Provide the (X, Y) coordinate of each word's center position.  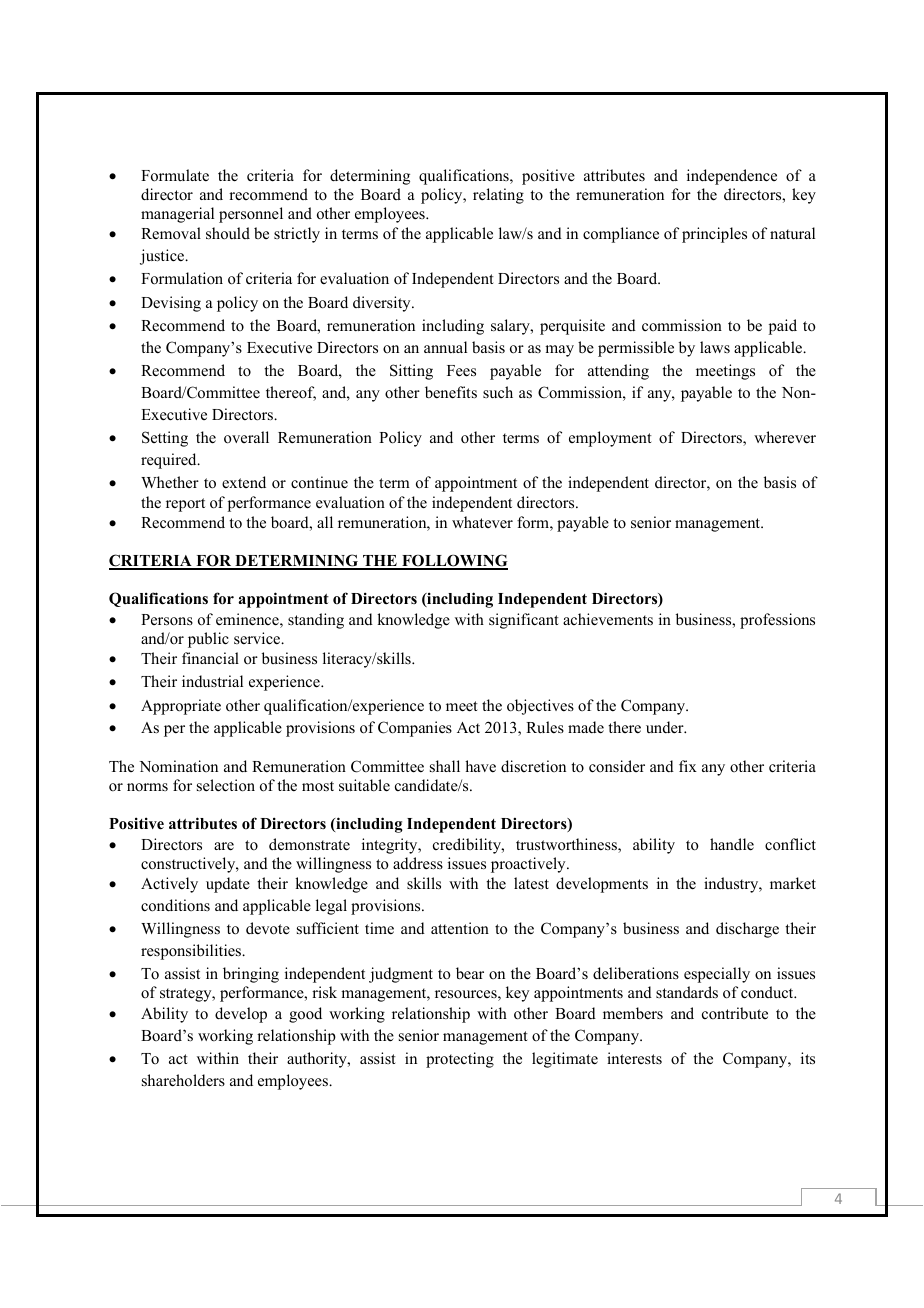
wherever (785, 437)
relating (498, 196)
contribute (735, 1013)
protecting (460, 1060)
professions (777, 621)
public (208, 640)
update (228, 885)
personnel (251, 215)
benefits (451, 392)
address (418, 863)
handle (732, 844)
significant (524, 621)
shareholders (183, 1080)
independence (732, 177)
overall (246, 437)
